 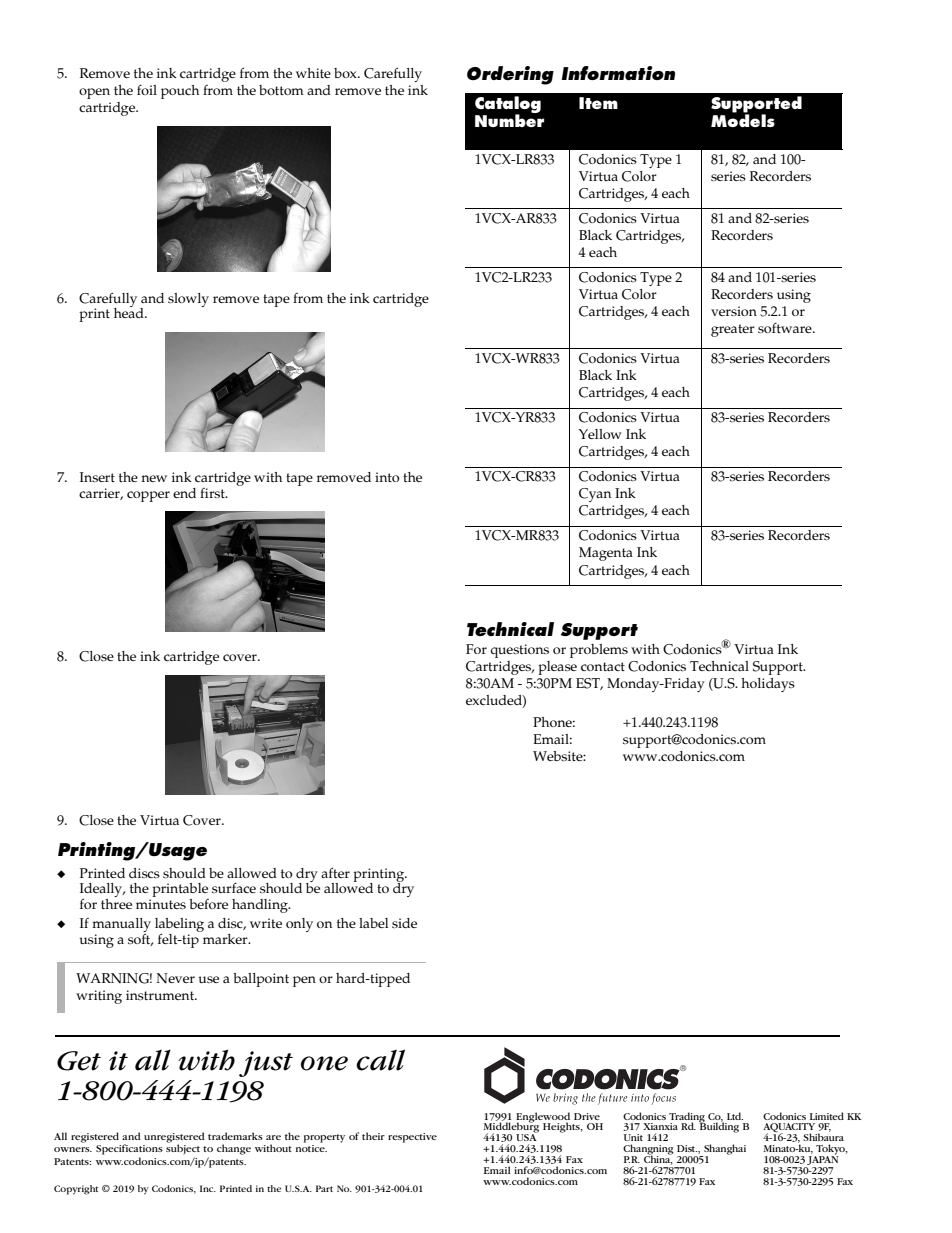 I want to click on subject, so click(x=183, y=1148).
